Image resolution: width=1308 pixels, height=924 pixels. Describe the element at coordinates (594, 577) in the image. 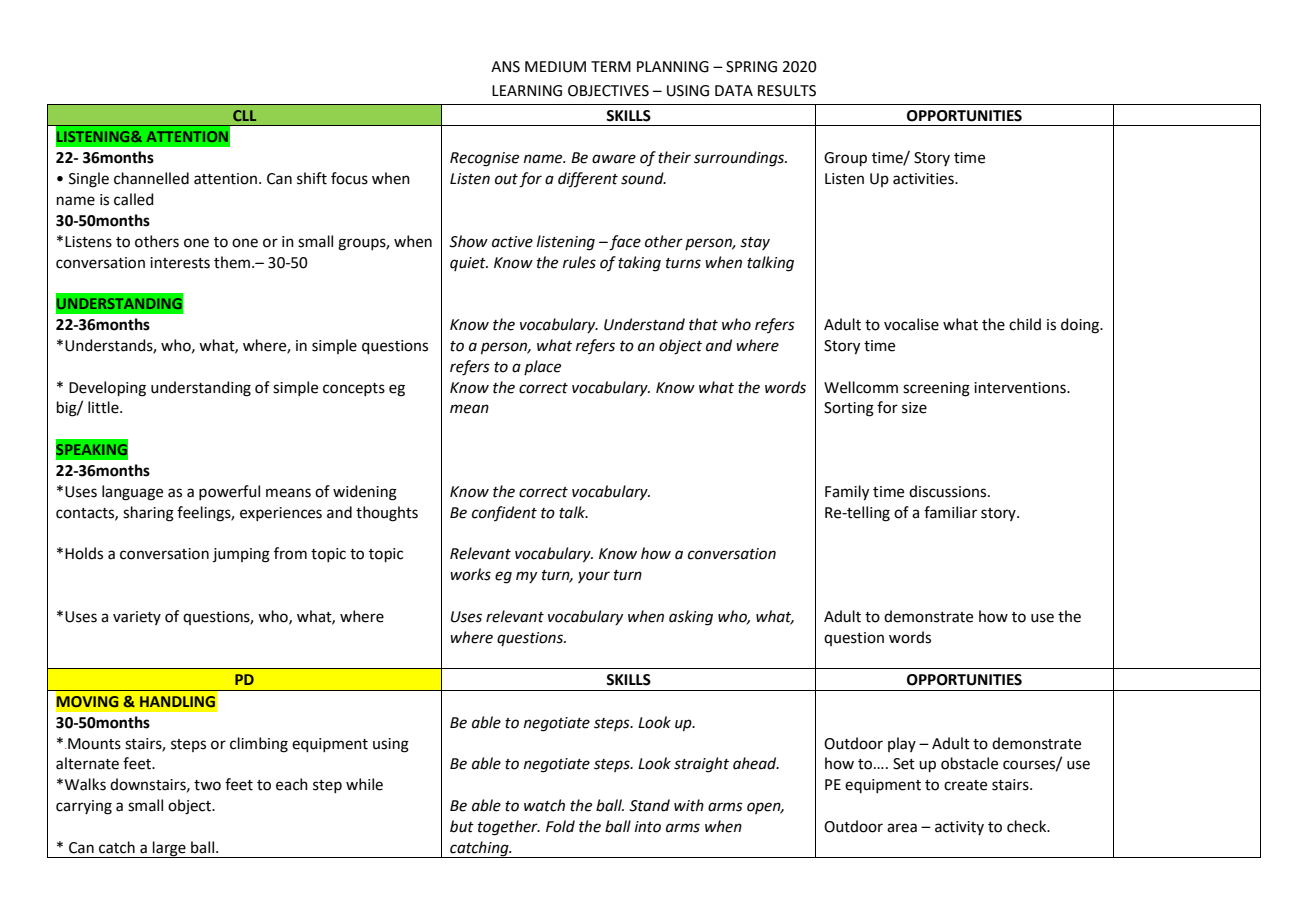

I see `your` at that location.
